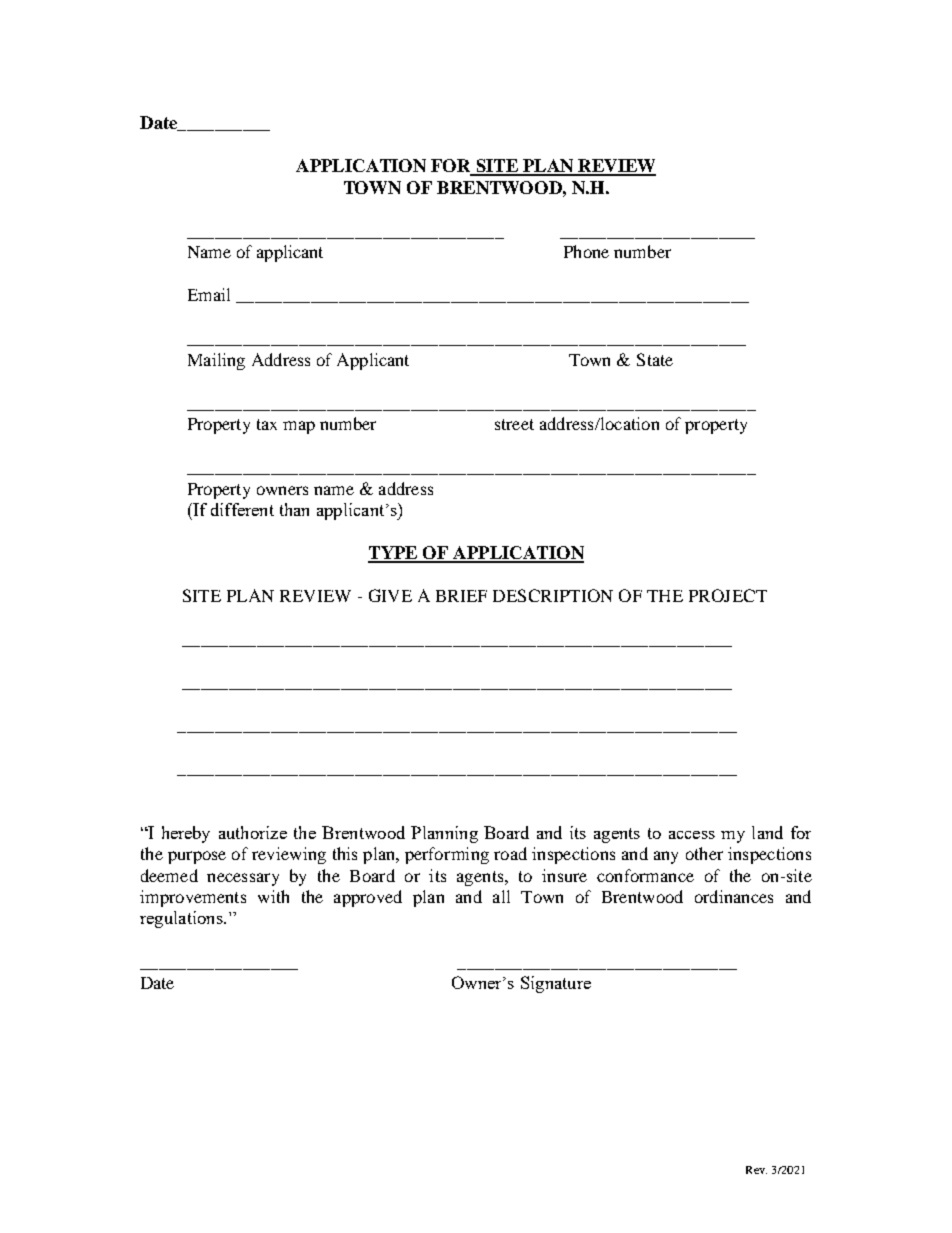 This image has width=952, height=1233. Describe the element at coordinates (242, 509) in the image. I see `different` at that location.
